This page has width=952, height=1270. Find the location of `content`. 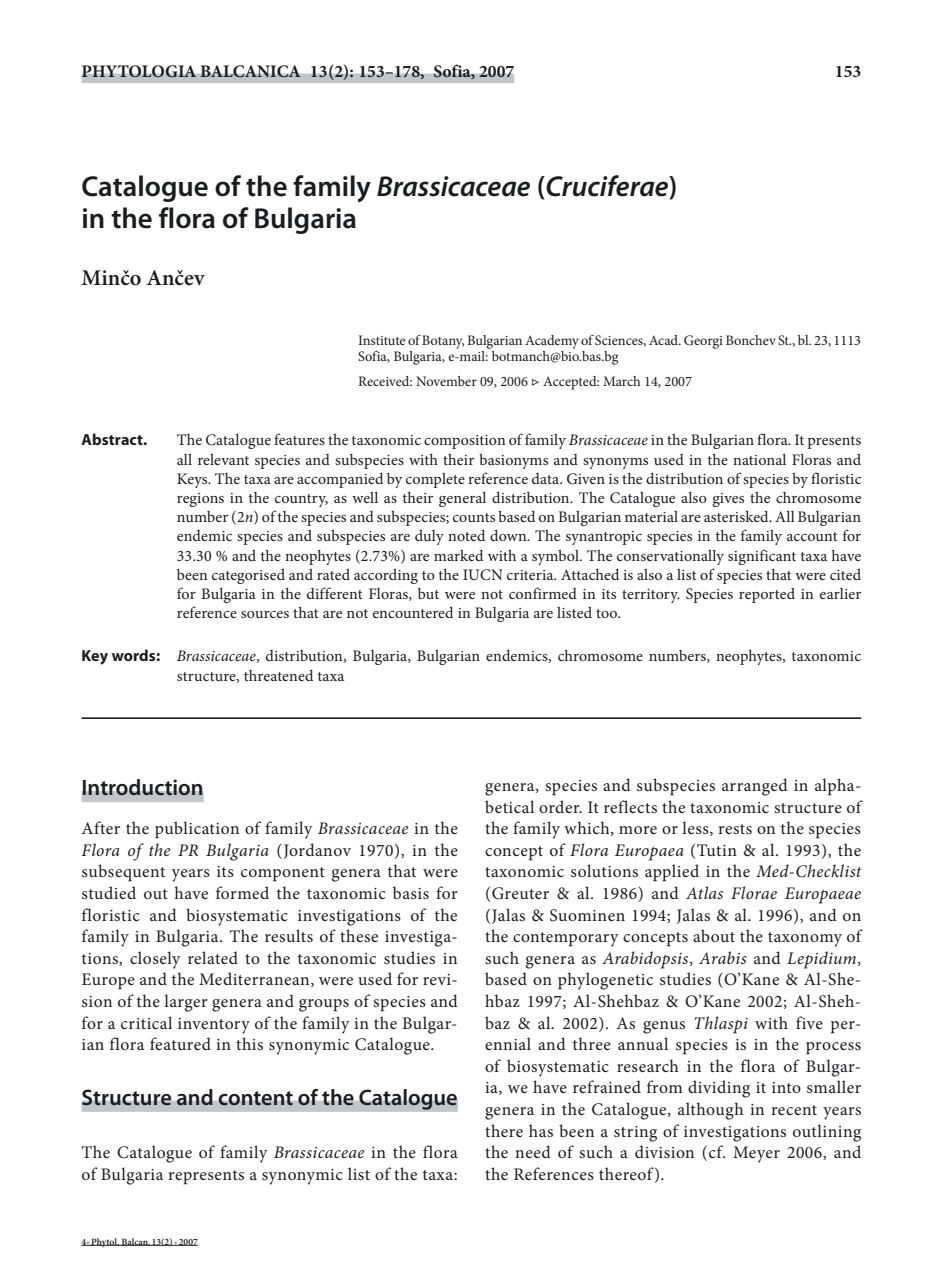

content is located at coordinates (255, 1098).
